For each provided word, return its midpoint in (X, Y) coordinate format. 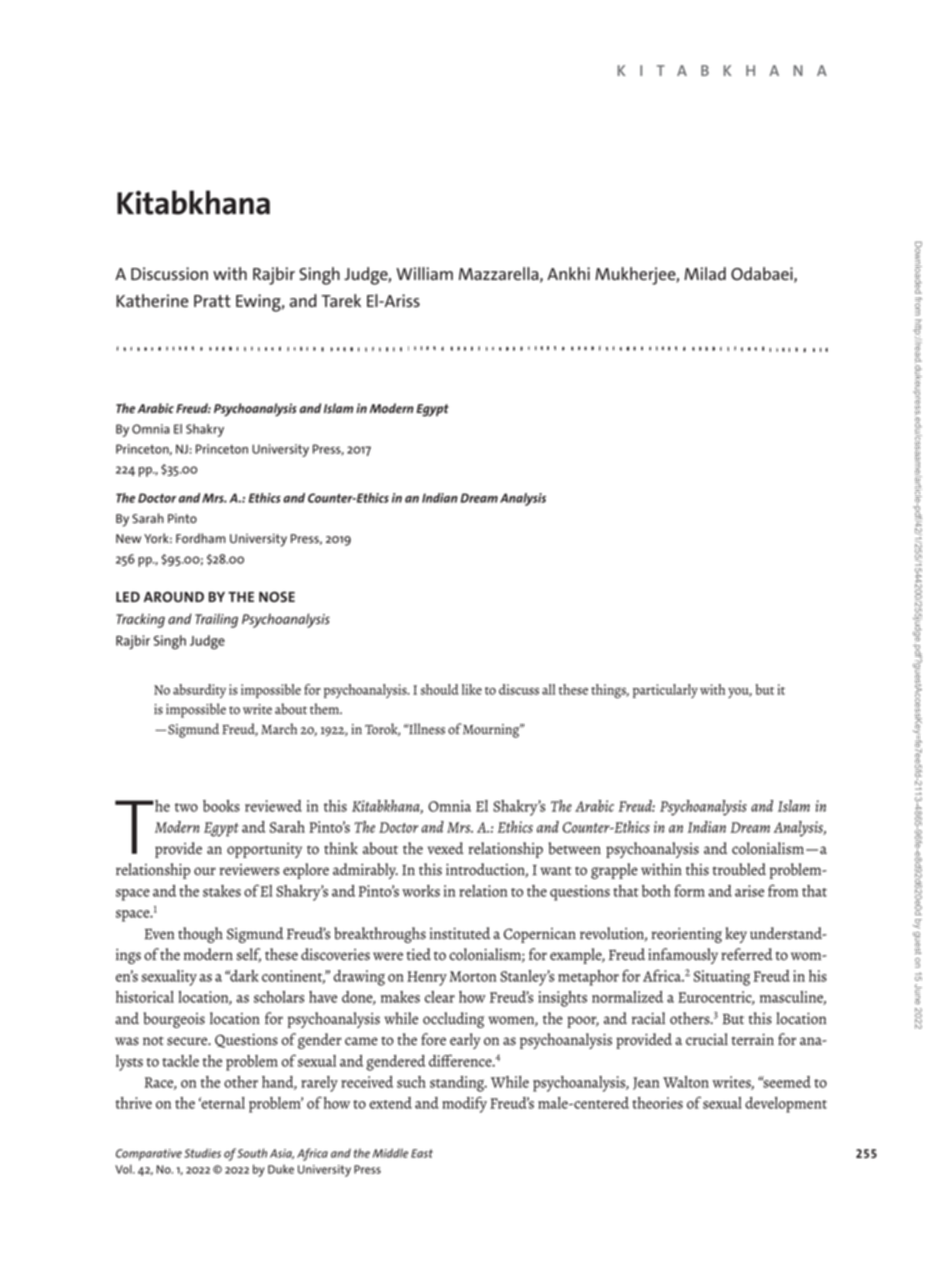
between (574, 848)
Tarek (341, 300)
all (548, 689)
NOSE (277, 596)
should (440, 689)
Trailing (216, 620)
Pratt (212, 301)
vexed (445, 848)
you (740, 693)
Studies (202, 1153)
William (424, 273)
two (186, 807)
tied (419, 954)
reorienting (686, 935)
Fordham (201, 538)
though (200, 935)
